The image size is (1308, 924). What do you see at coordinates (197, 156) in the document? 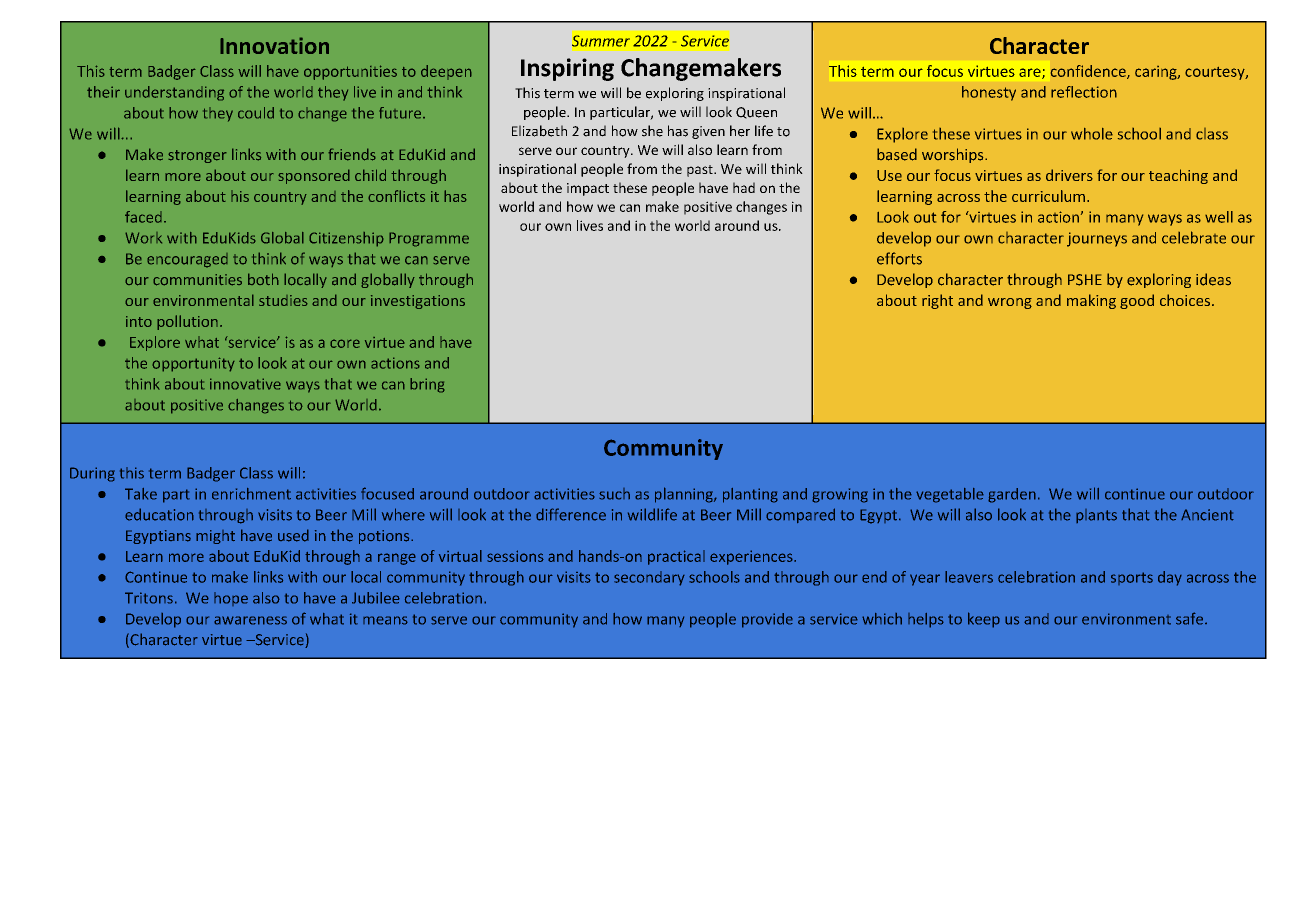
I see `stronger` at bounding box center [197, 156].
